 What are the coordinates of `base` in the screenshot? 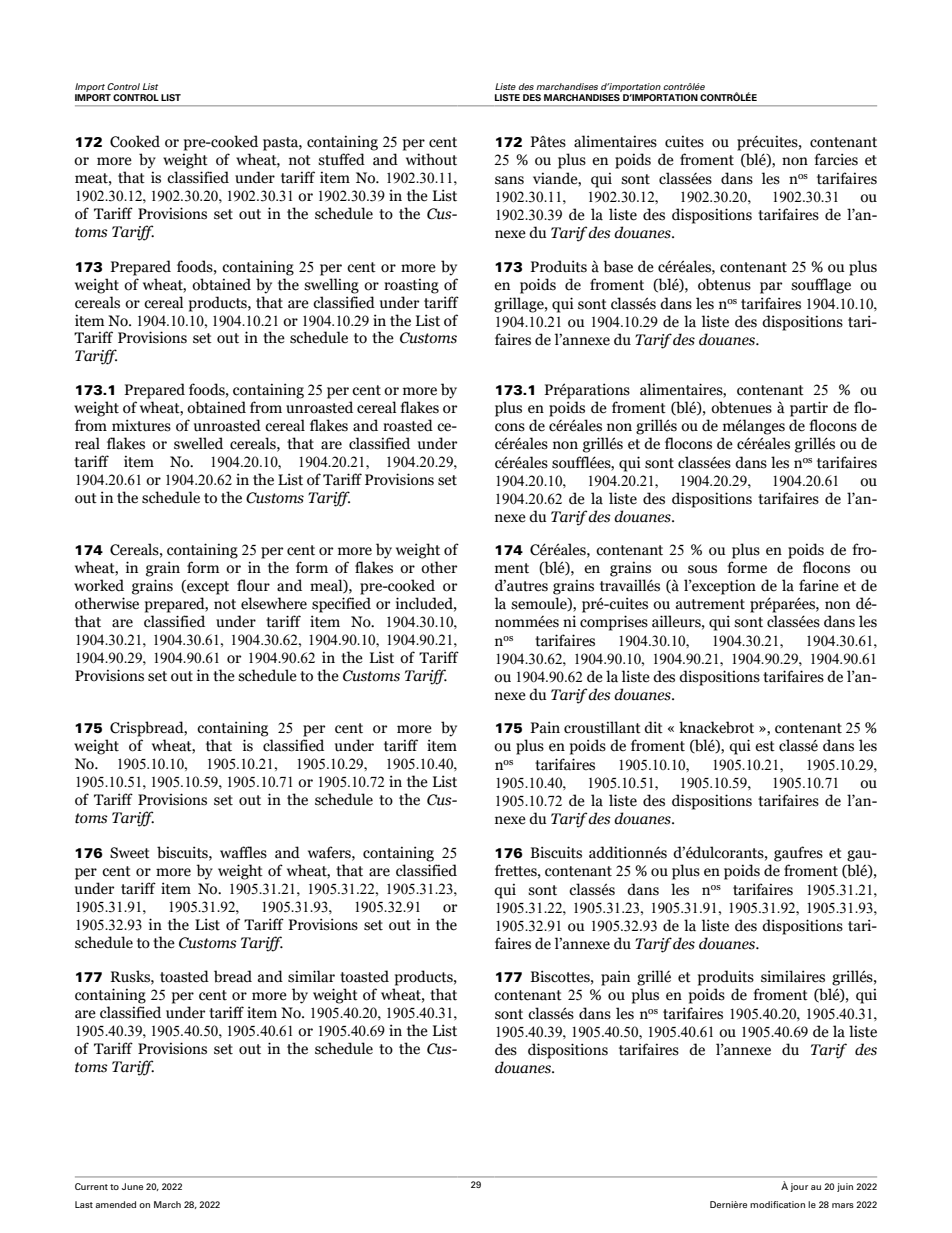 It's located at (618, 266).
